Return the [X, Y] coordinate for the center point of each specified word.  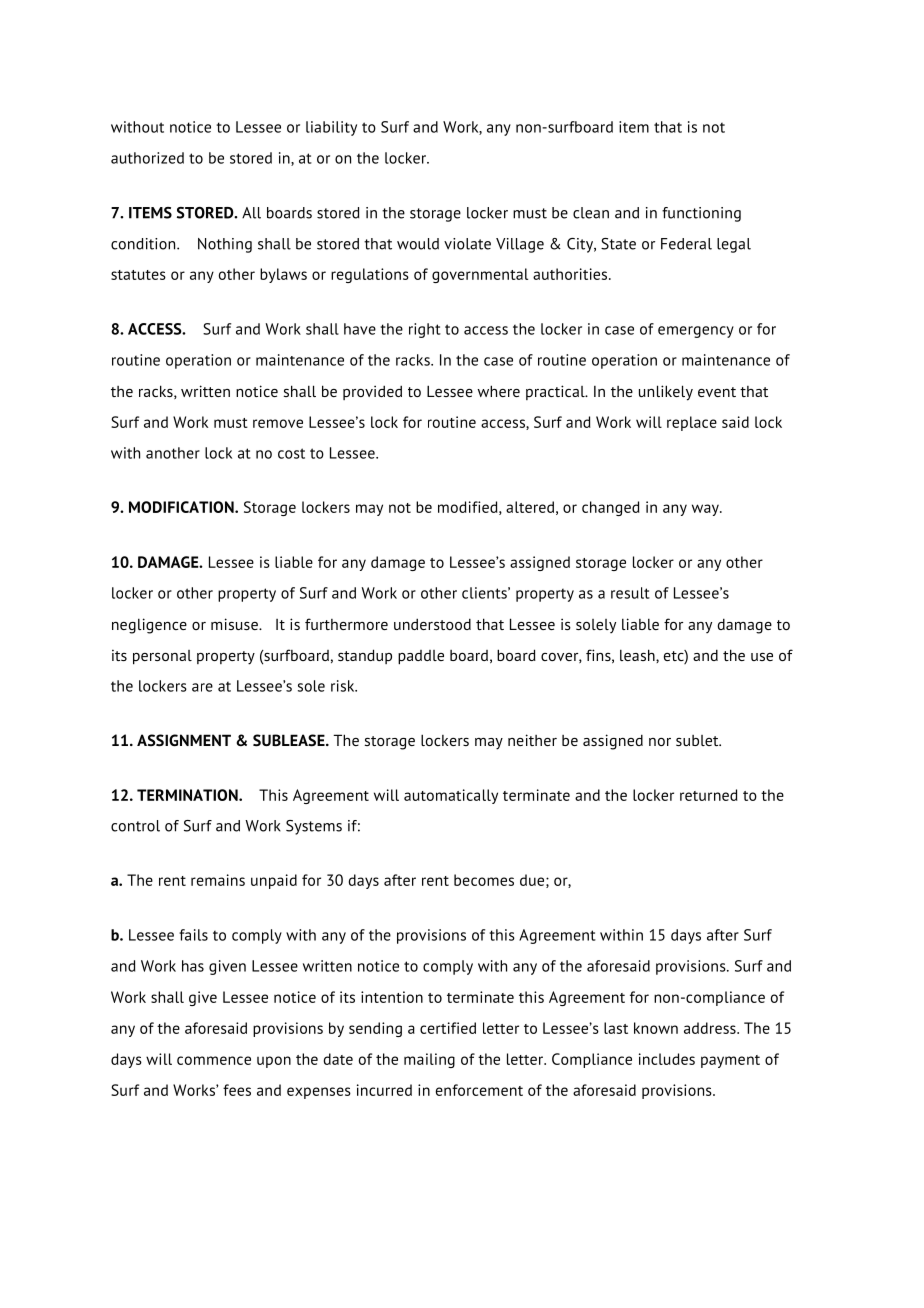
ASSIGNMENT [184, 740]
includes [667, 1059]
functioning [701, 214]
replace [692, 423]
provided [372, 392]
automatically [451, 796]
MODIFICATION [182, 507]
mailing [429, 1060]
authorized [147, 158]
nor [660, 742]
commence [214, 1060]
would [418, 244]
